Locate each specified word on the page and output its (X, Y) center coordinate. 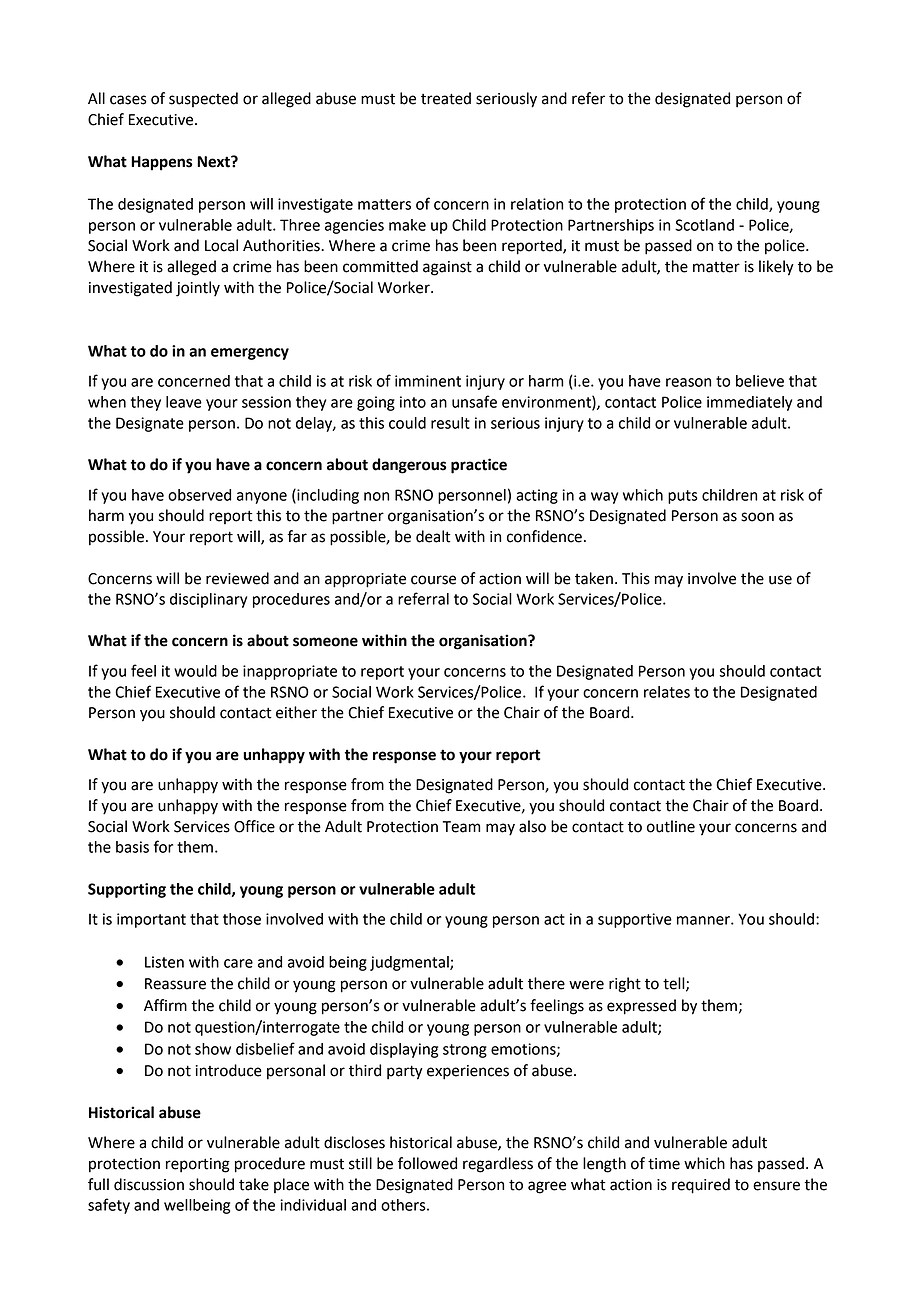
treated (446, 98)
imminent (428, 381)
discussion (149, 1184)
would (195, 671)
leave (184, 402)
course (433, 580)
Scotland (704, 225)
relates (667, 692)
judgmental (410, 963)
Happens (161, 163)
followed (427, 1163)
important (151, 920)
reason (688, 382)
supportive (635, 920)
